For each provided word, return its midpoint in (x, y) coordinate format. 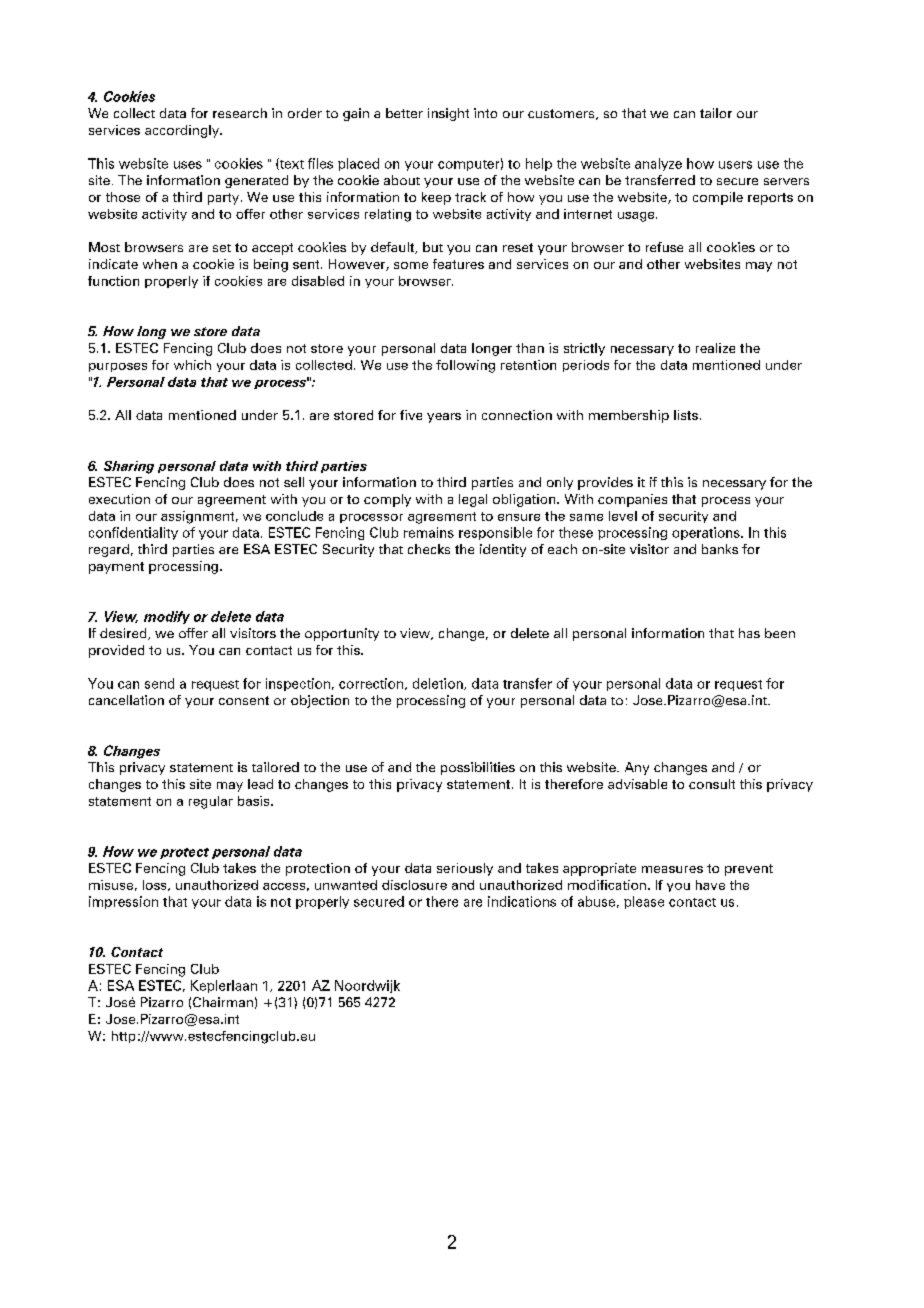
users (735, 165)
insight (448, 114)
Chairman (223, 1002)
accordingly (183, 131)
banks (720, 549)
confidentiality (133, 533)
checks (429, 549)
